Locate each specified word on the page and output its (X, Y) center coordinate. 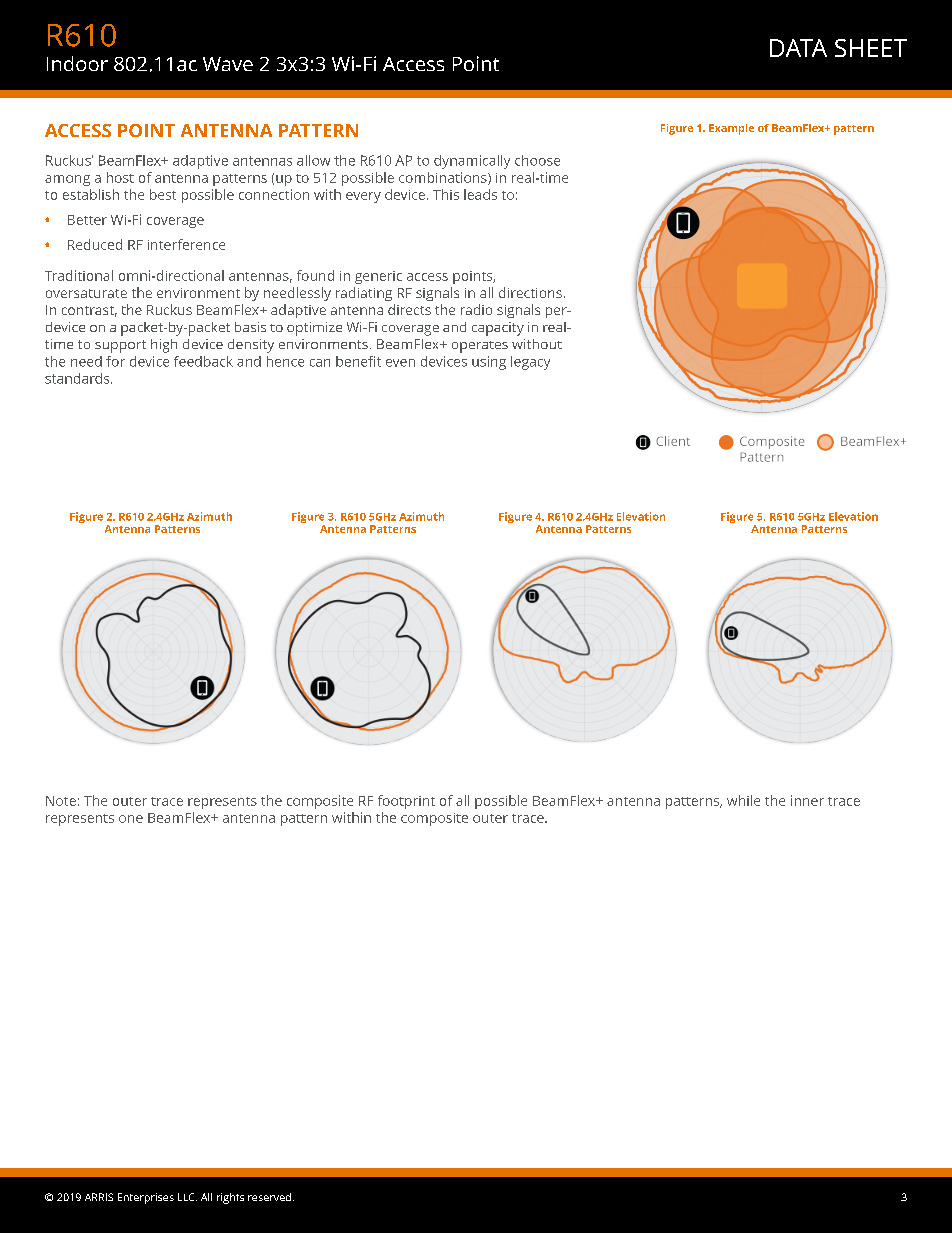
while (743, 800)
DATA (798, 48)
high (164, 346)
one (131, 819)
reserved (269, 1197)
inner (807, 800)
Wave (228, 64)
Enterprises (146, 1198)
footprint (406, 802)
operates (480, 347)
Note (61, 801)
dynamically (472, 162)
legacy (530, 363)
